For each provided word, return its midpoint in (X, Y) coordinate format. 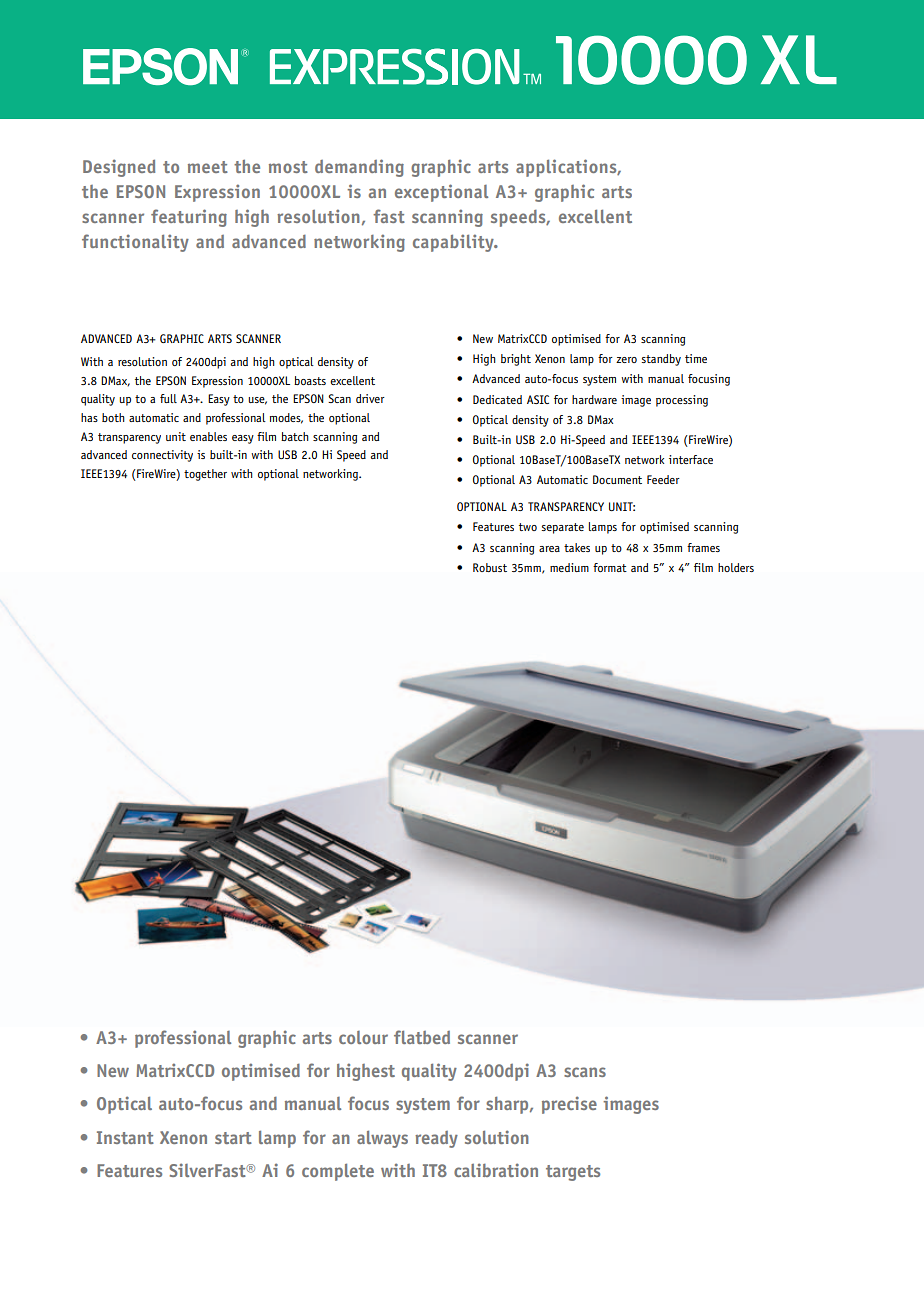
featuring (189, 218)
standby (661, 360)
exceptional (441, 193)
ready (436, 1139)
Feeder (663, 479)
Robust (490, 567)
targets (573, 1173)
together (205, 475)
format (610, 567)
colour (363, 1037)
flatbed (422, 1037)
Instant (125, 1137)
